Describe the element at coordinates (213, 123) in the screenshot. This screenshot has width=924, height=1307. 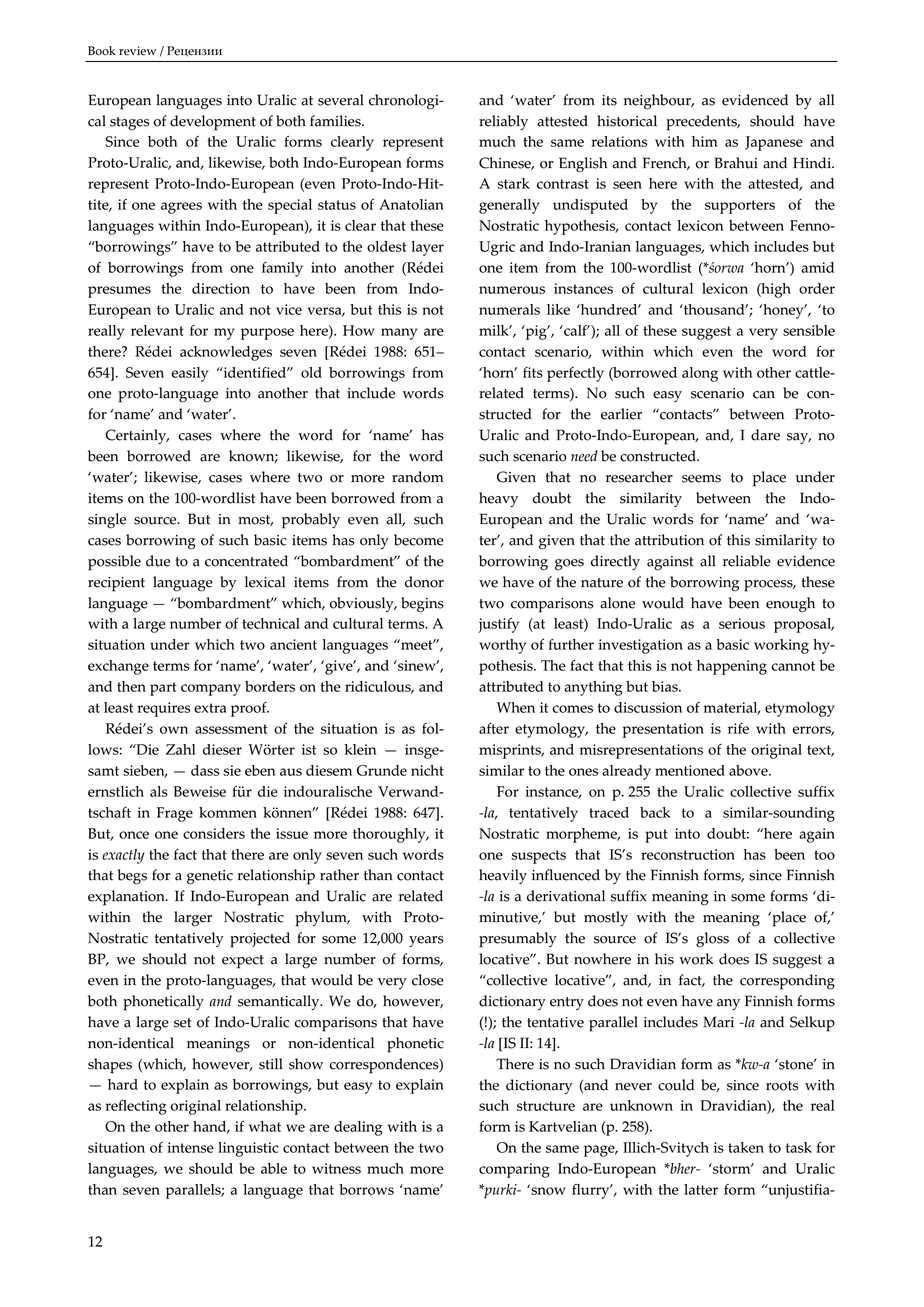
I see `development` at that location.
